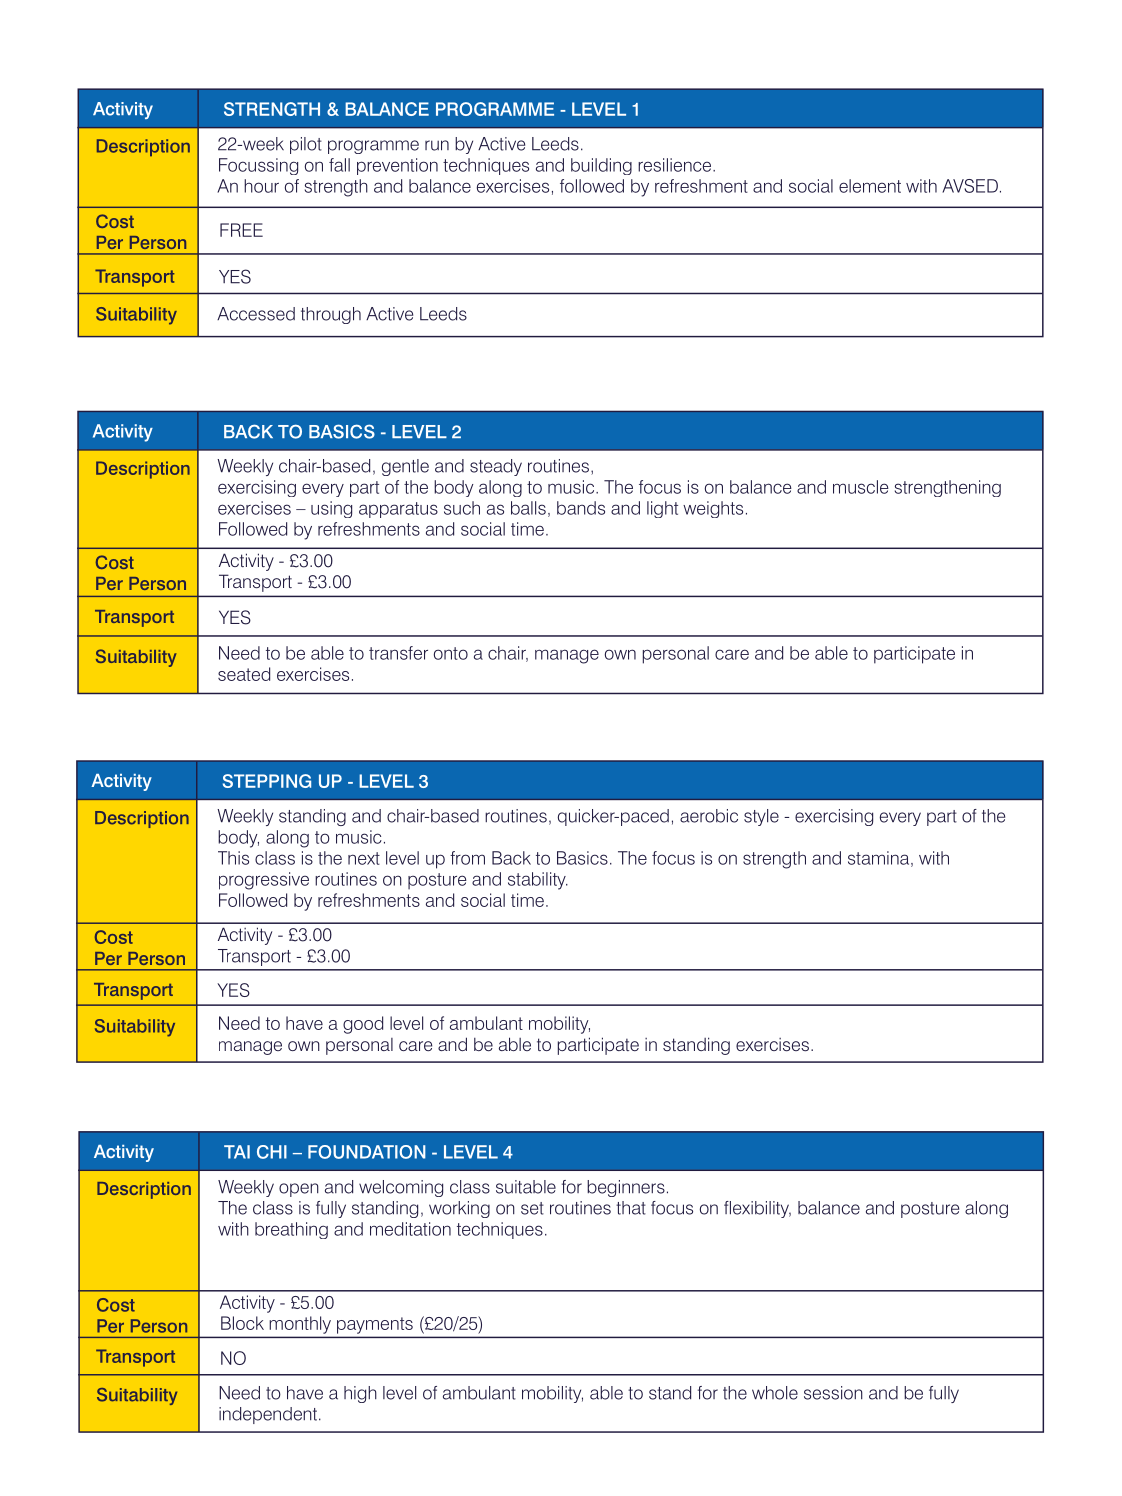 The image size is (1122, 1496). I want to click on stability, so click(538, 881).
